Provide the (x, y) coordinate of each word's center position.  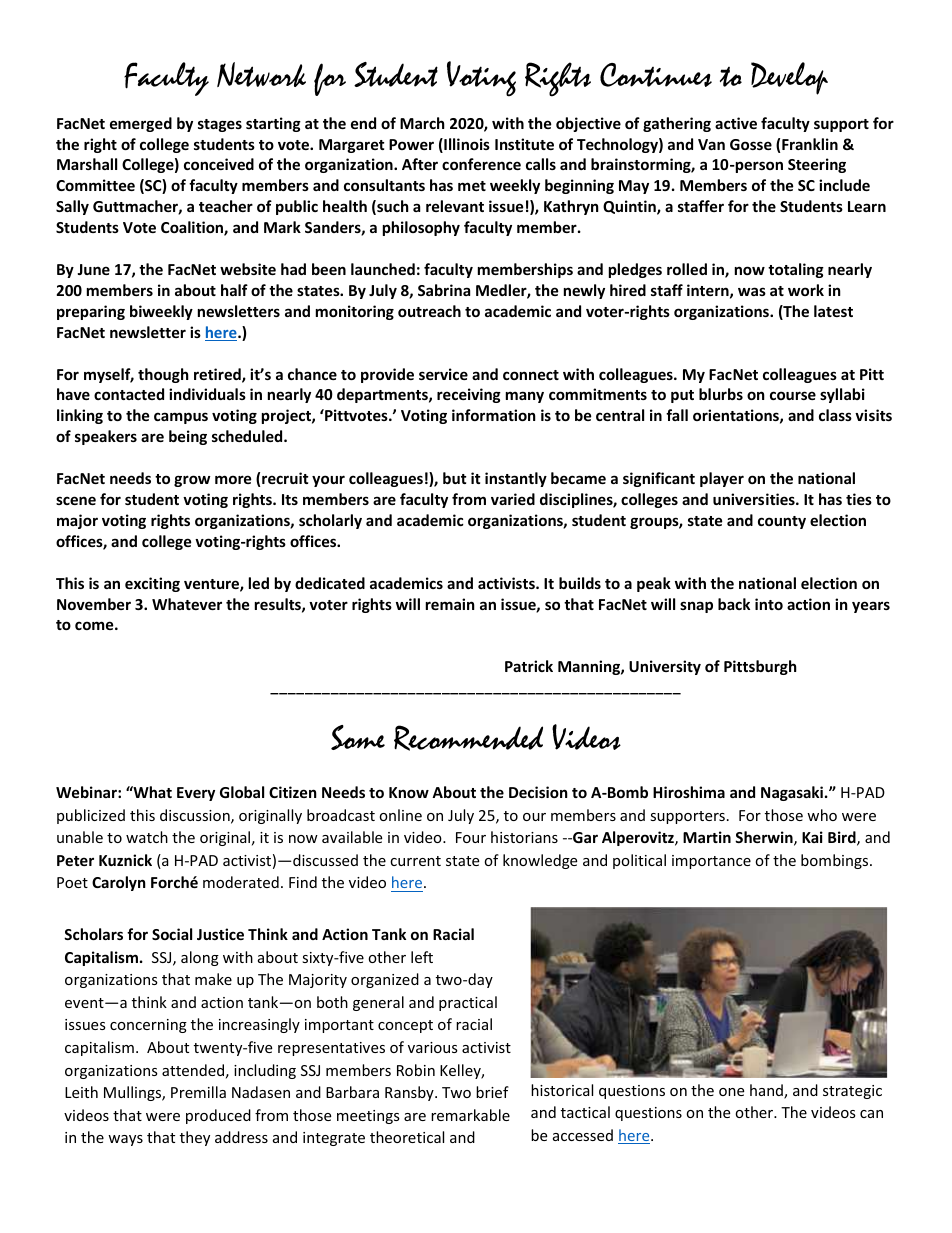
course (793, 395)
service (443, 374)
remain (450, 604)
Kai (812, 837)
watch (147, 837)
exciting (152, 584)
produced (218, 1116)
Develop (789, 78)
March (422, 123)
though (163, 375)
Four (471, 837)
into (769, 604)
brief (492, 1092)
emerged (141, 124)
